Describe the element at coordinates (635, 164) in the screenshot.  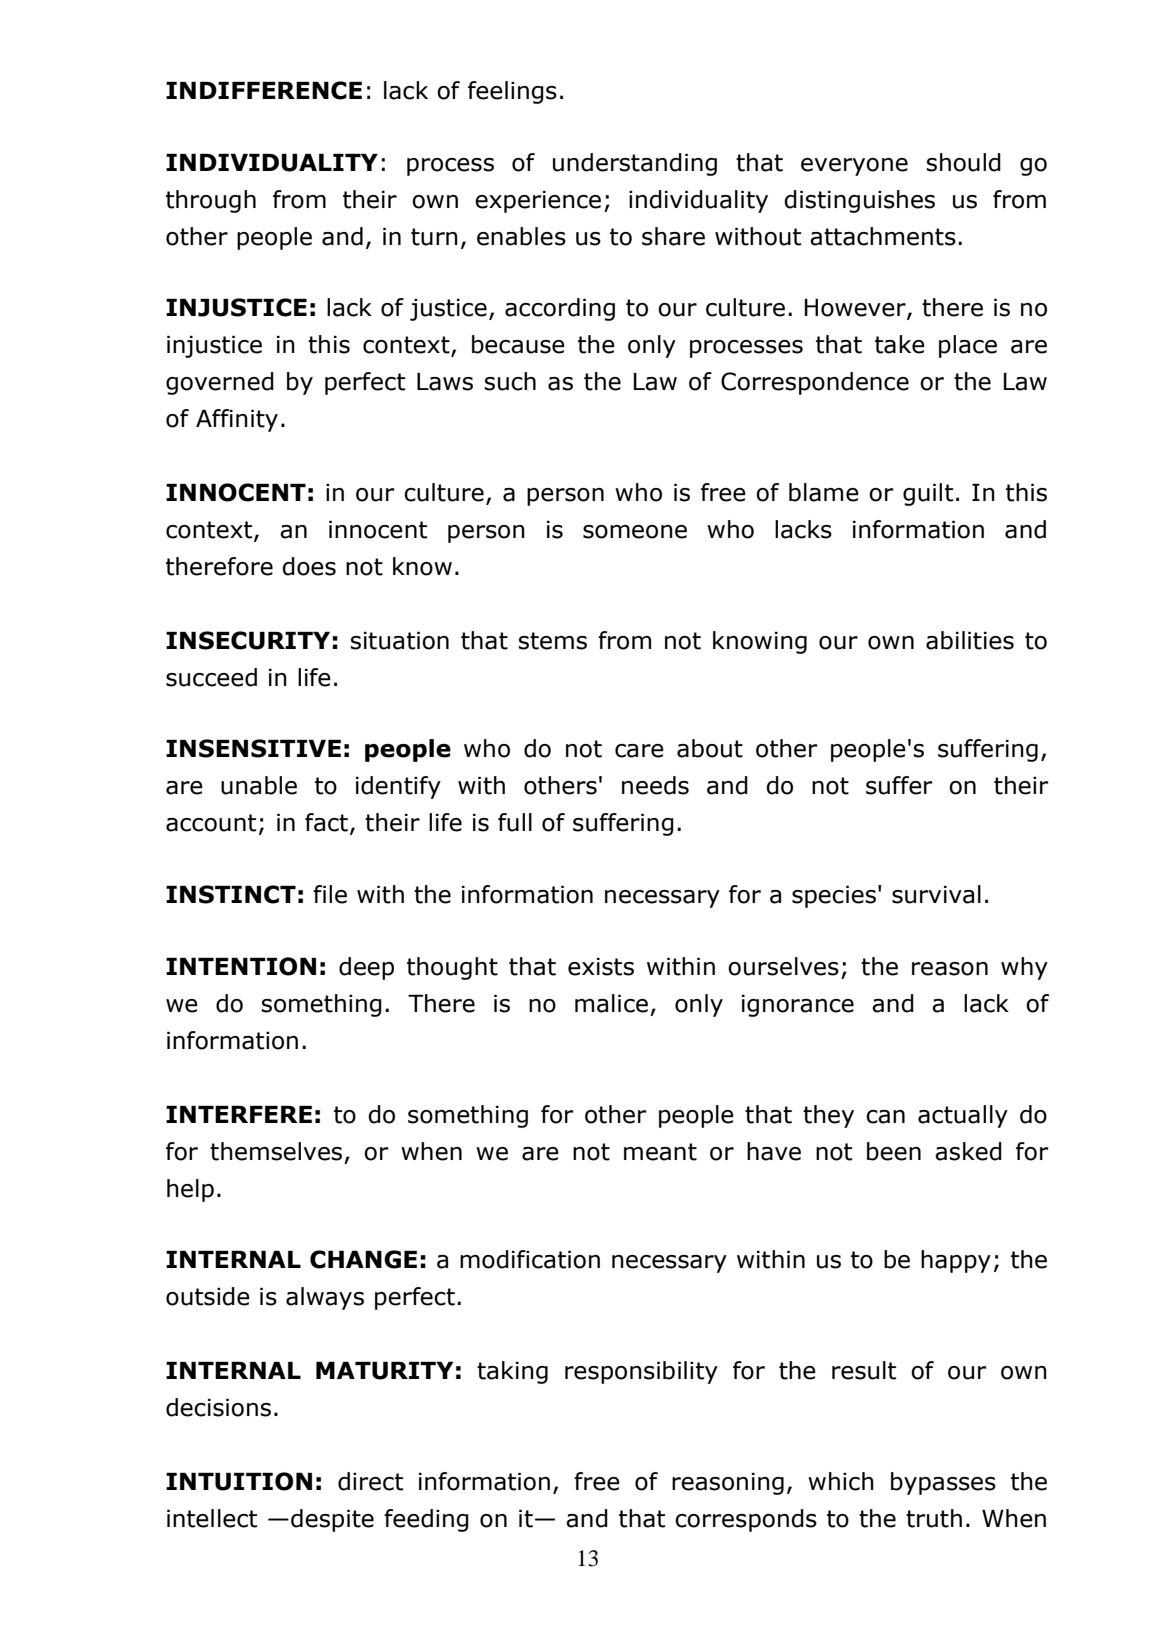
I see `understanding` at that location.
